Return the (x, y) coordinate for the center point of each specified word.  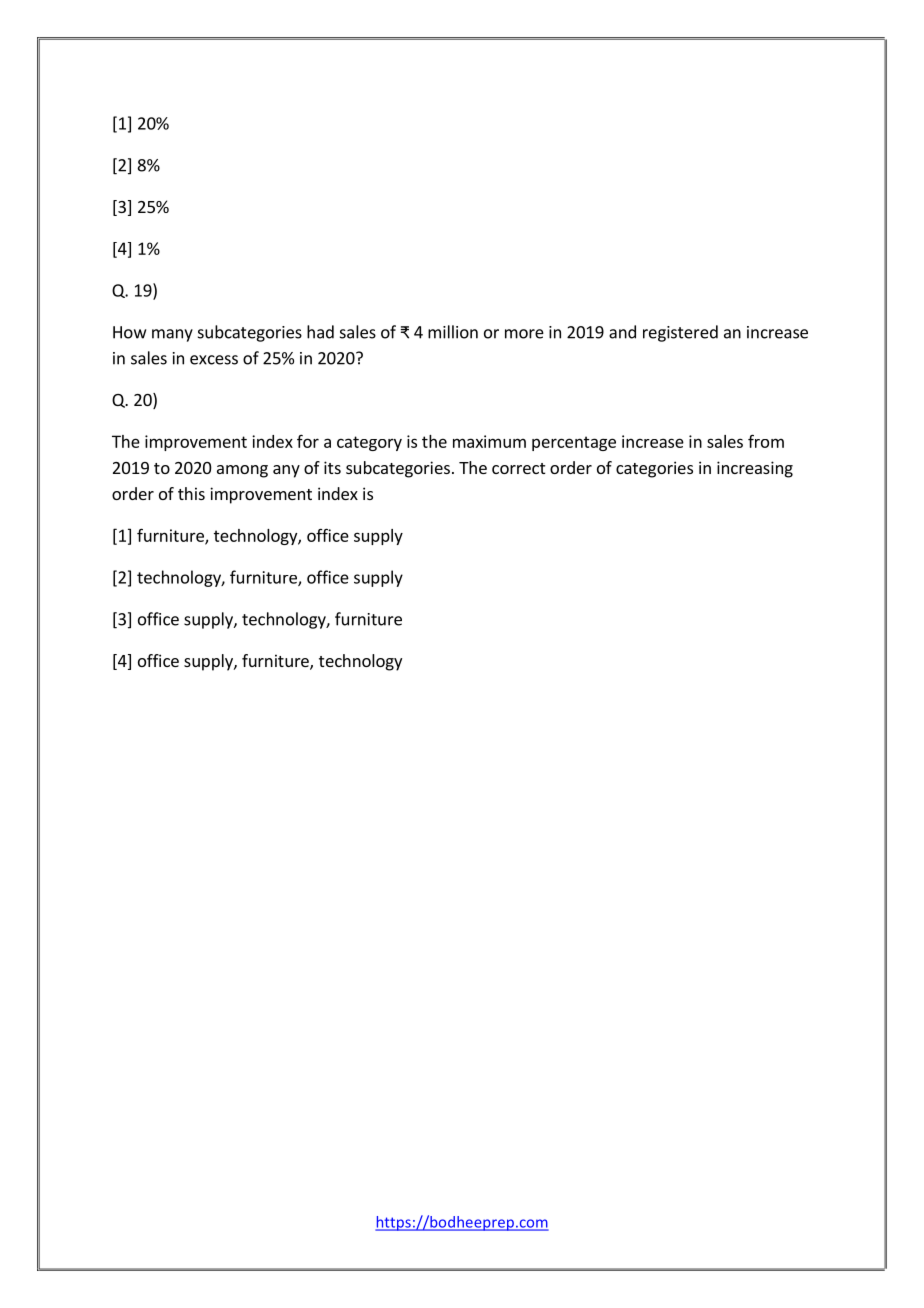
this (191, 493)
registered (680, 333)
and (622, 332)
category (369, 443)
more (524, 334)
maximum (489, 441)
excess (214, 360)
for (308, 441)
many (172, 335)
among (242, 471)
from (766, 441)
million (453, 332)
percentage (574, 443)
